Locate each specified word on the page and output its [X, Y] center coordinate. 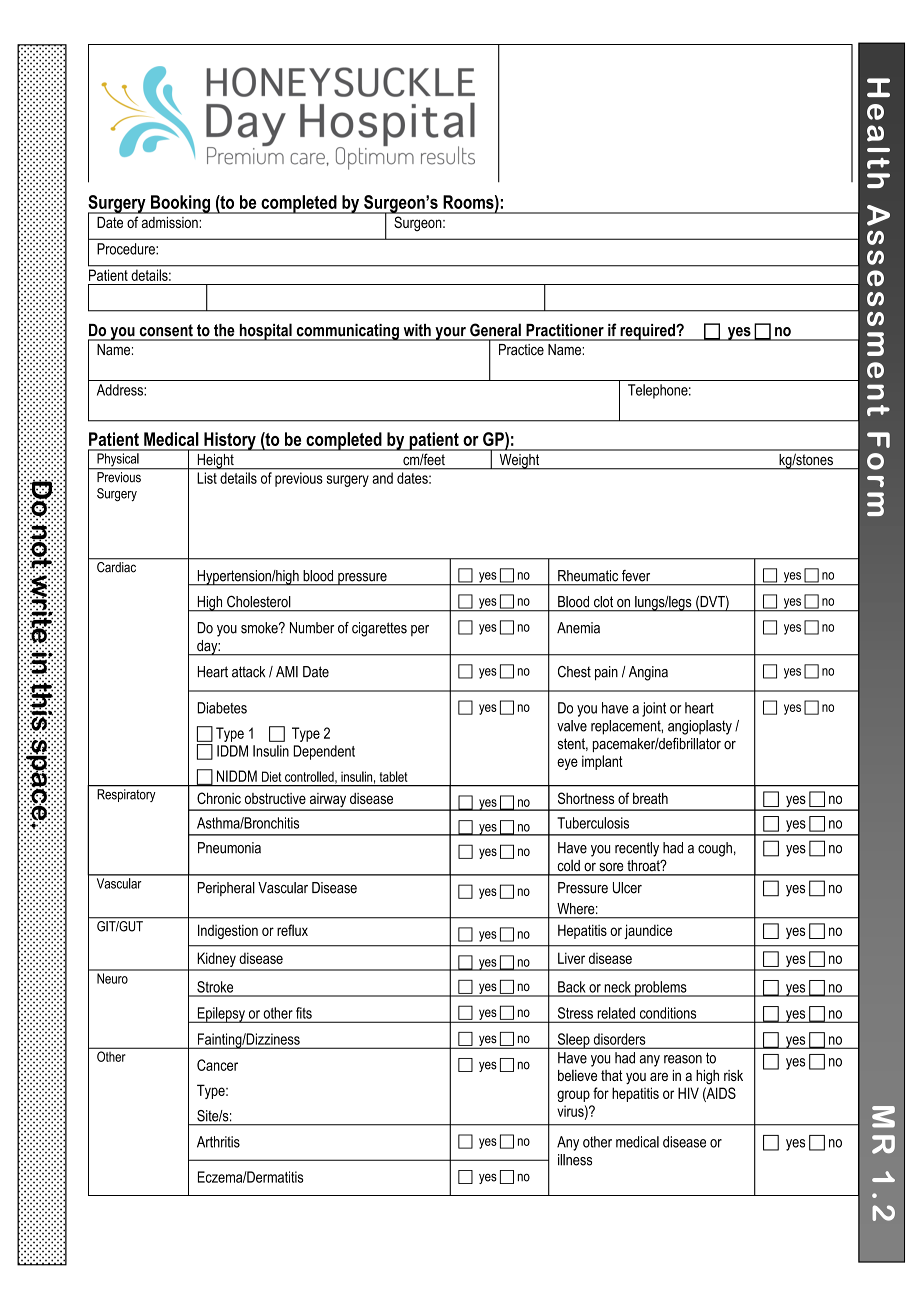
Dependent [324, 752]
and [383, 478]
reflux [292, 930]
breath [650, 798]
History [230, 441]
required [647, 332]
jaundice [648, 931]
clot [603, 601]
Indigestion [228, 931]
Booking [180, 204]
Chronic [219, 798]
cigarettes [379, 629]
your [450, 334]
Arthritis [218, 1142]
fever [636, 575]
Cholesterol [258, 601]
